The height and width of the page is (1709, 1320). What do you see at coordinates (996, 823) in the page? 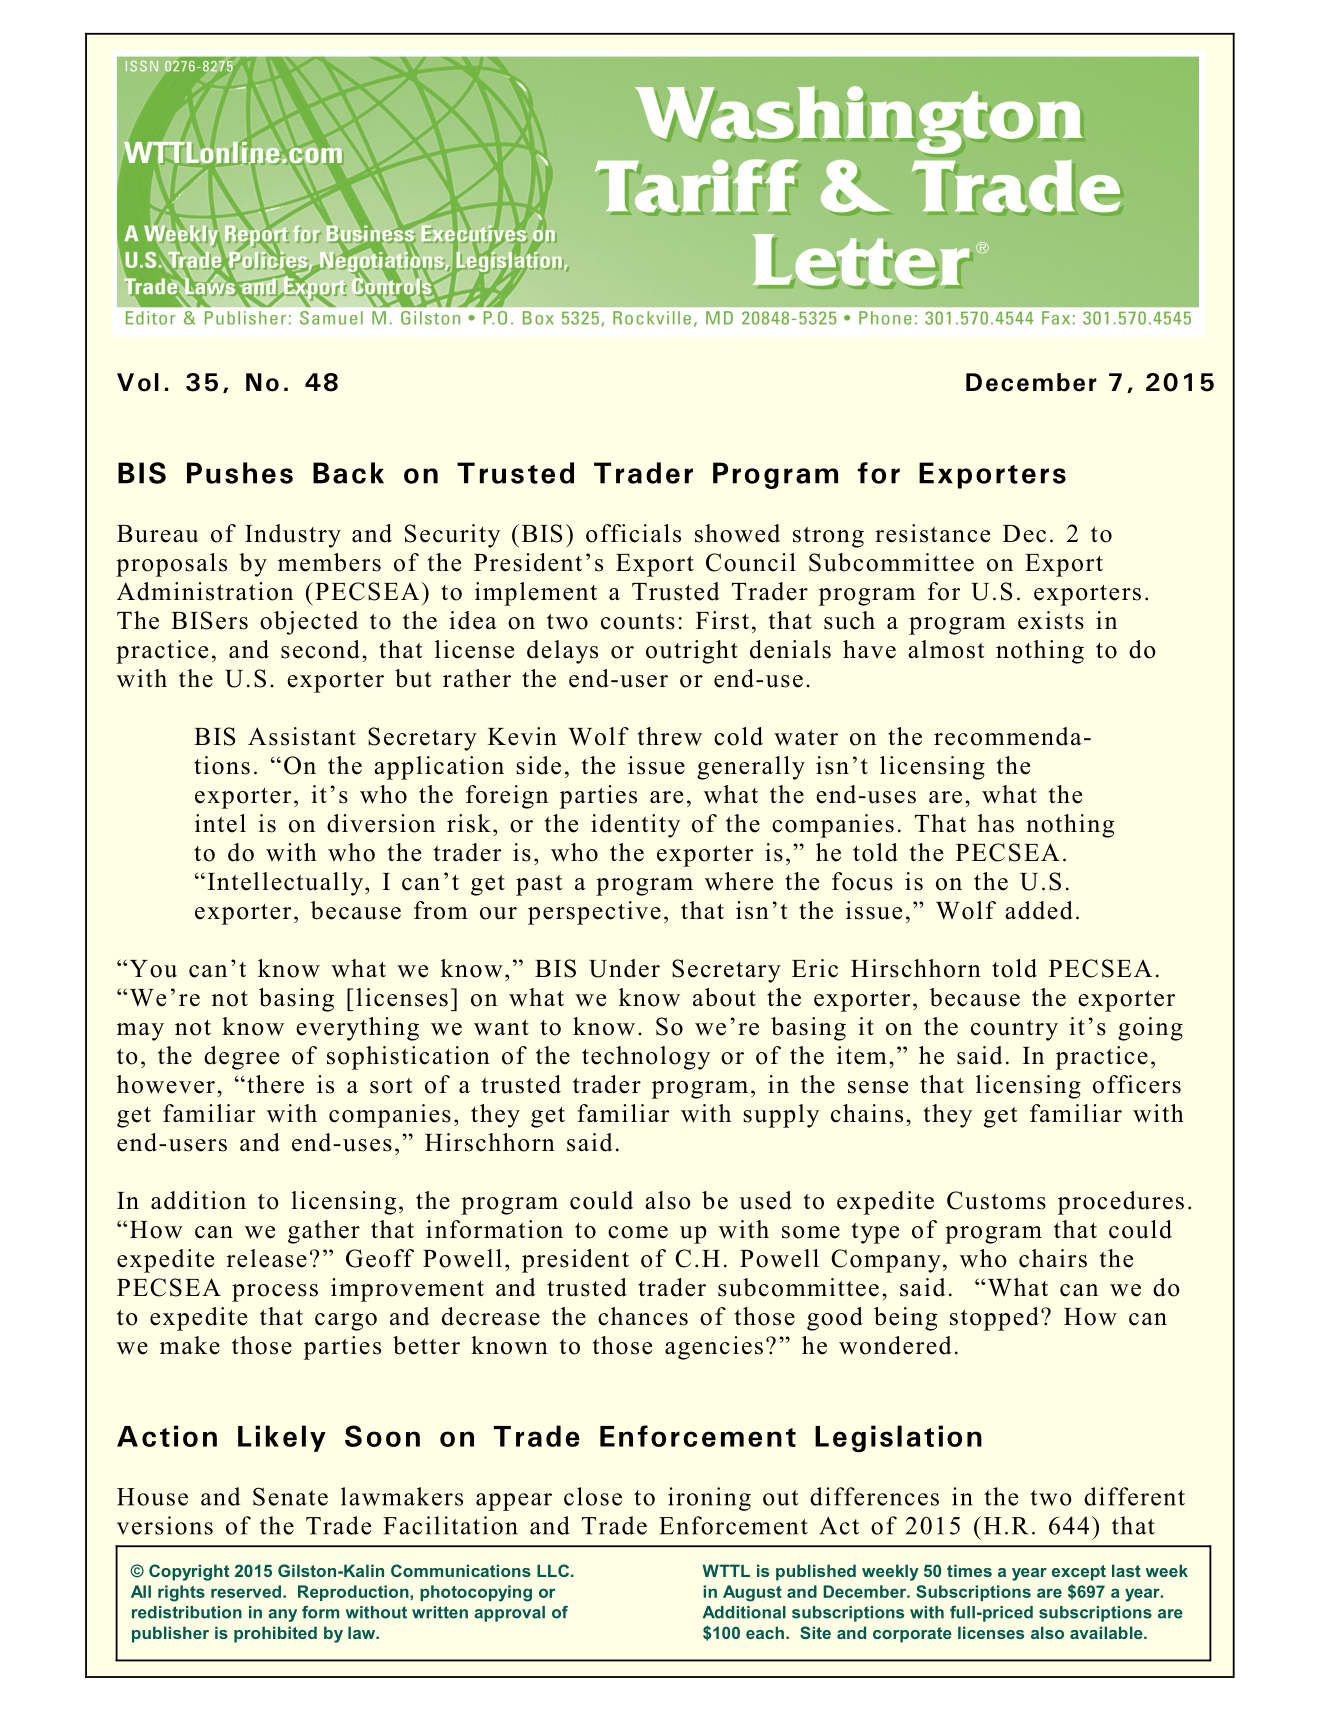
I see `has` at bounding box center [996, 823].
